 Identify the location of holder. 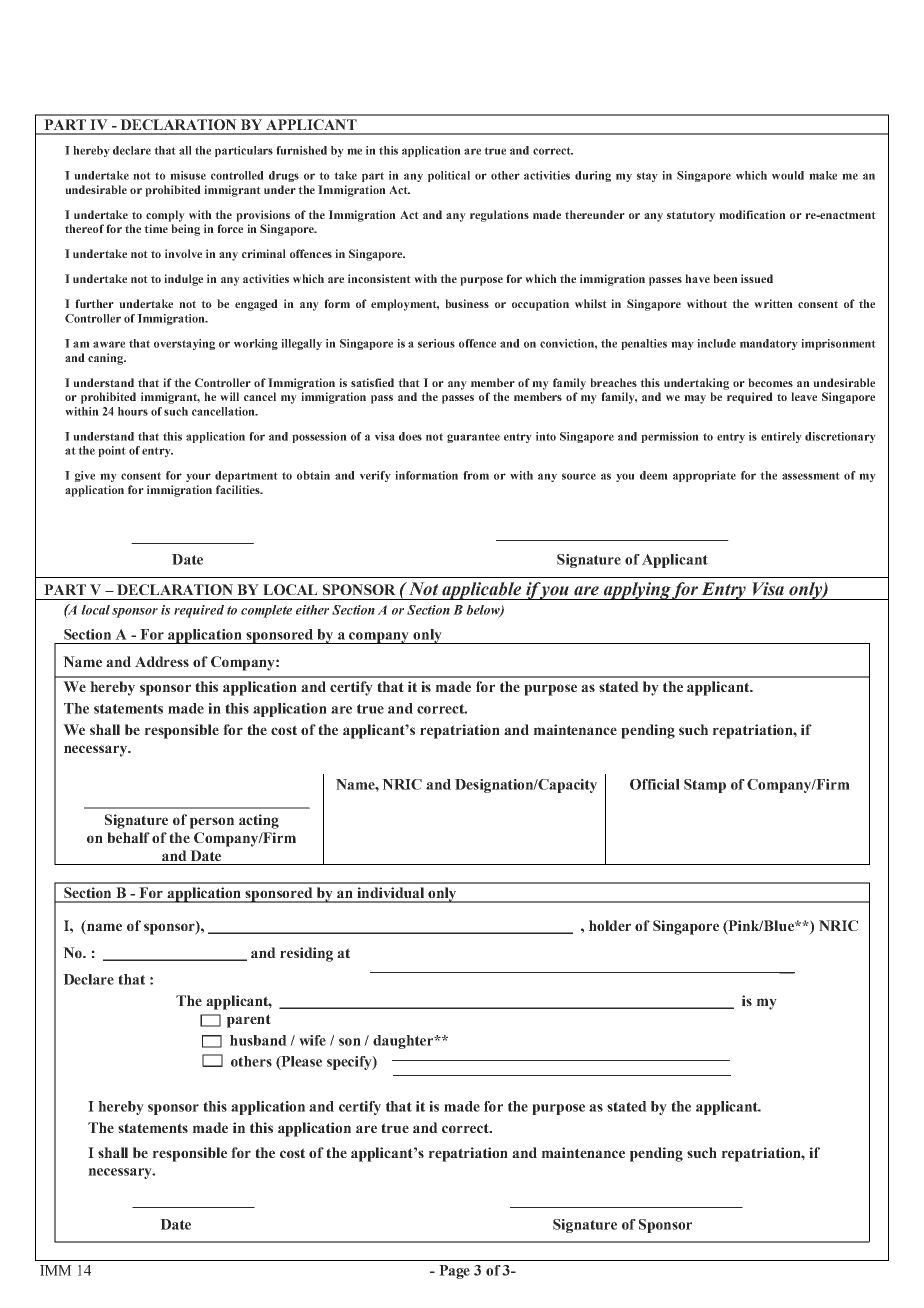
(610, 925).
